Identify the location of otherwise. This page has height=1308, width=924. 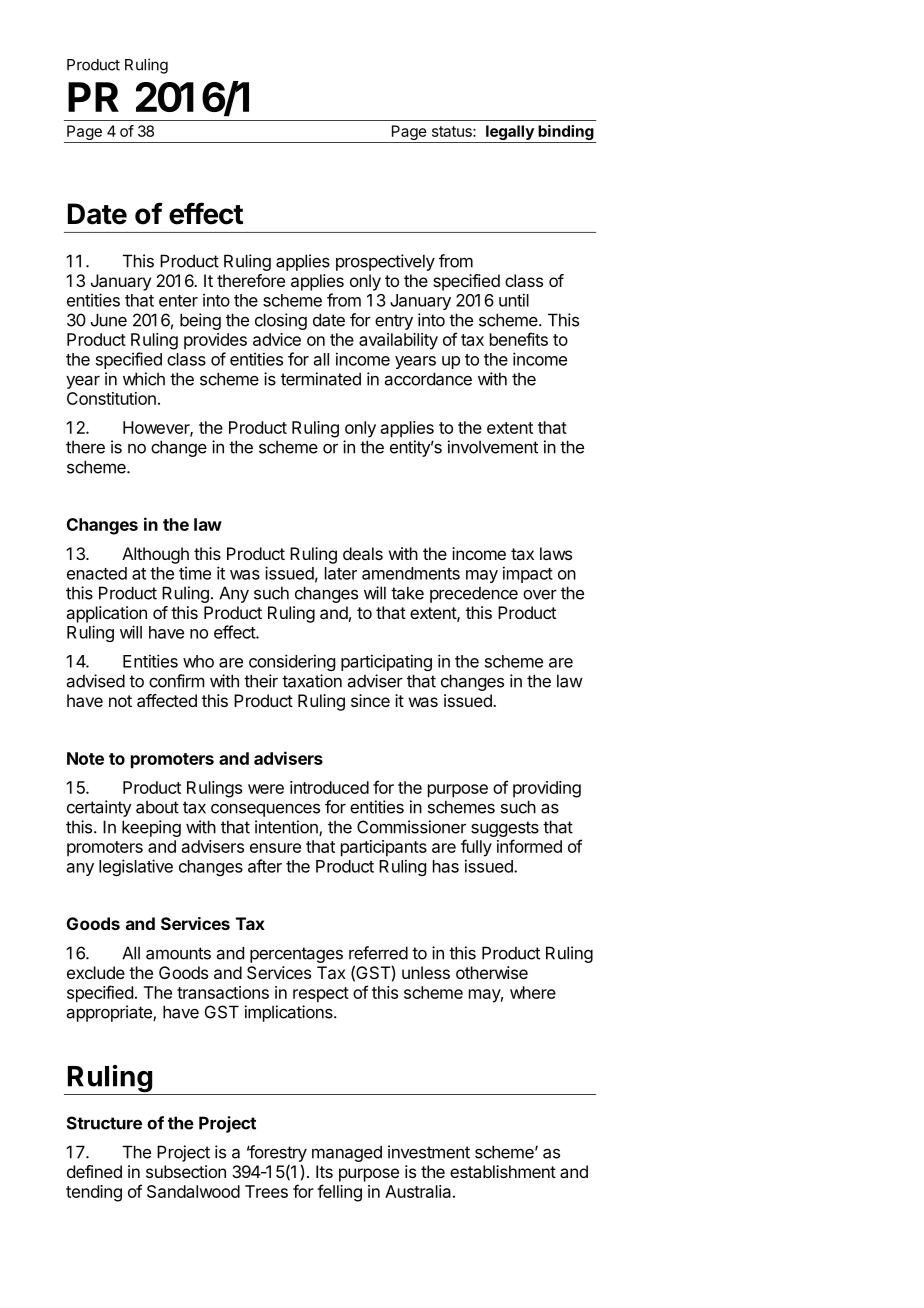
(492, 972).
